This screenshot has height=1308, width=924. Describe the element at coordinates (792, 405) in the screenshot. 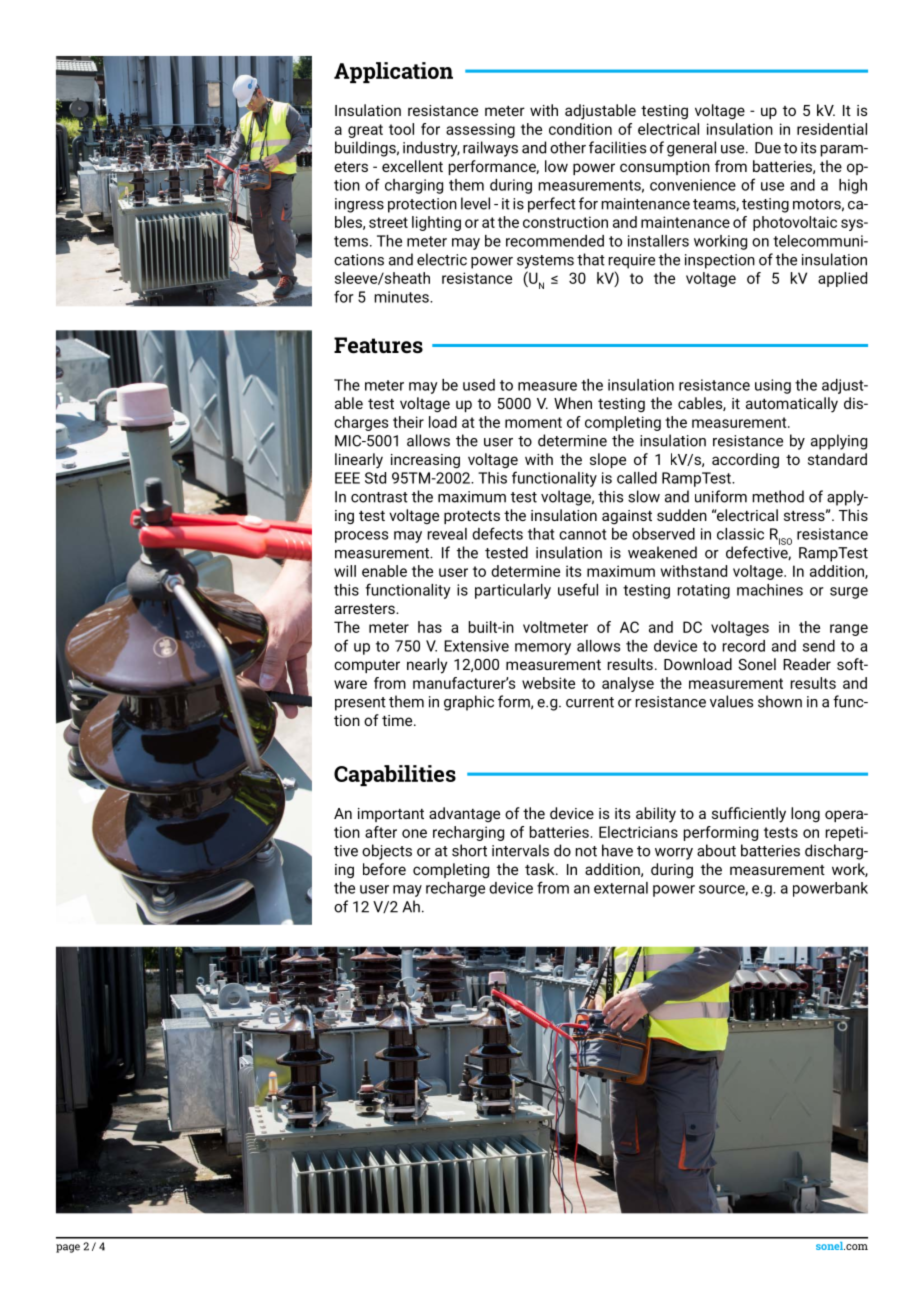

I see `automatically` at that location.
